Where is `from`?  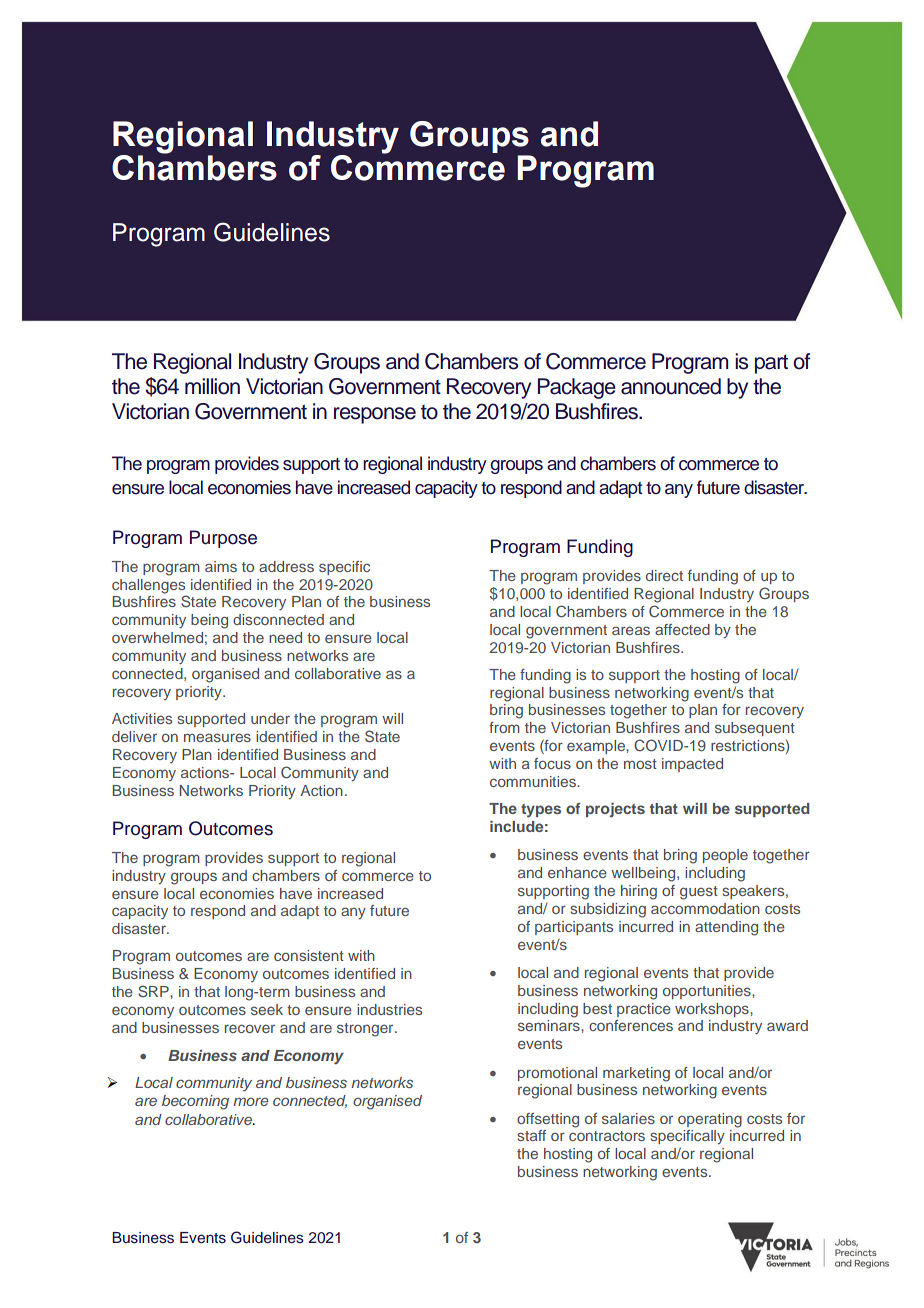 from is located at coordinates (504, 727).
